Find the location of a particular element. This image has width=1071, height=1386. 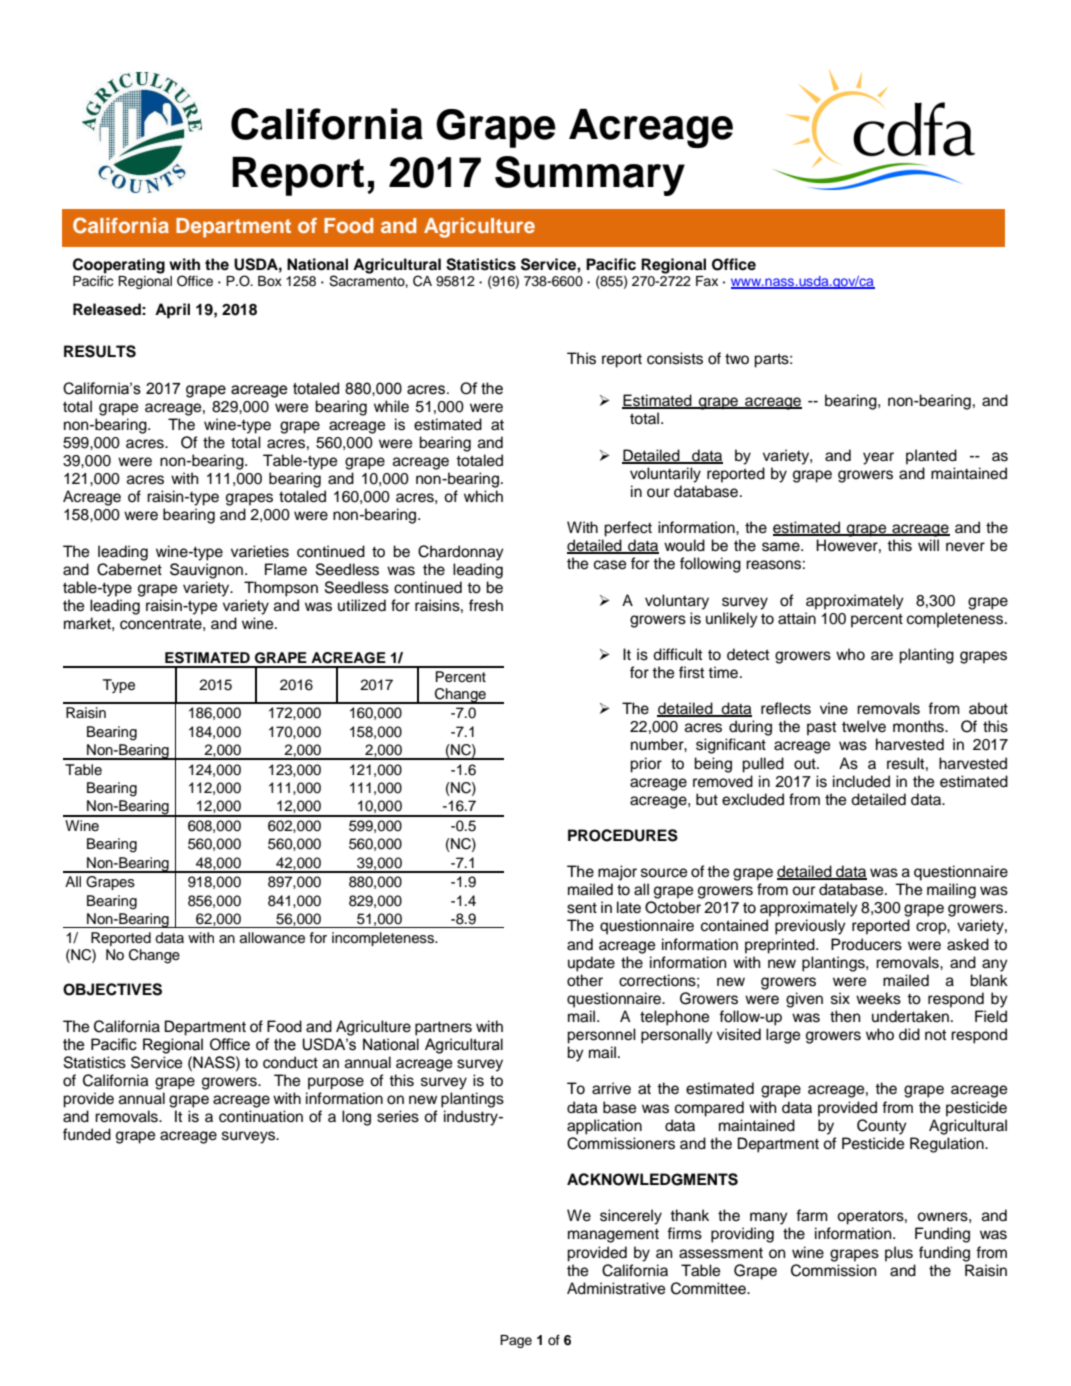

continuation is located at coordinates (261, 1116).
